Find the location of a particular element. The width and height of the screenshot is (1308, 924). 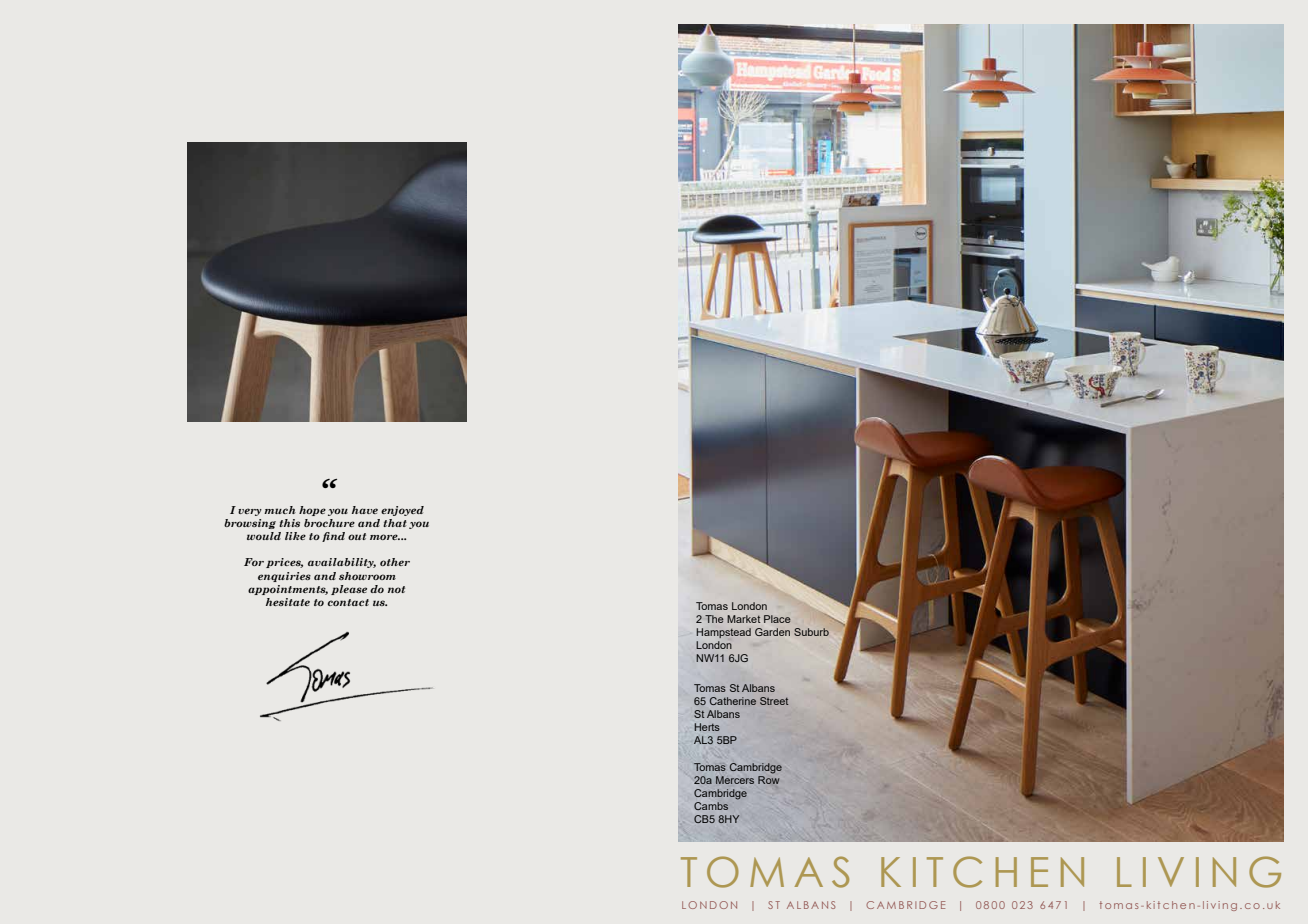

Street is located at coordinates (774, 701).
